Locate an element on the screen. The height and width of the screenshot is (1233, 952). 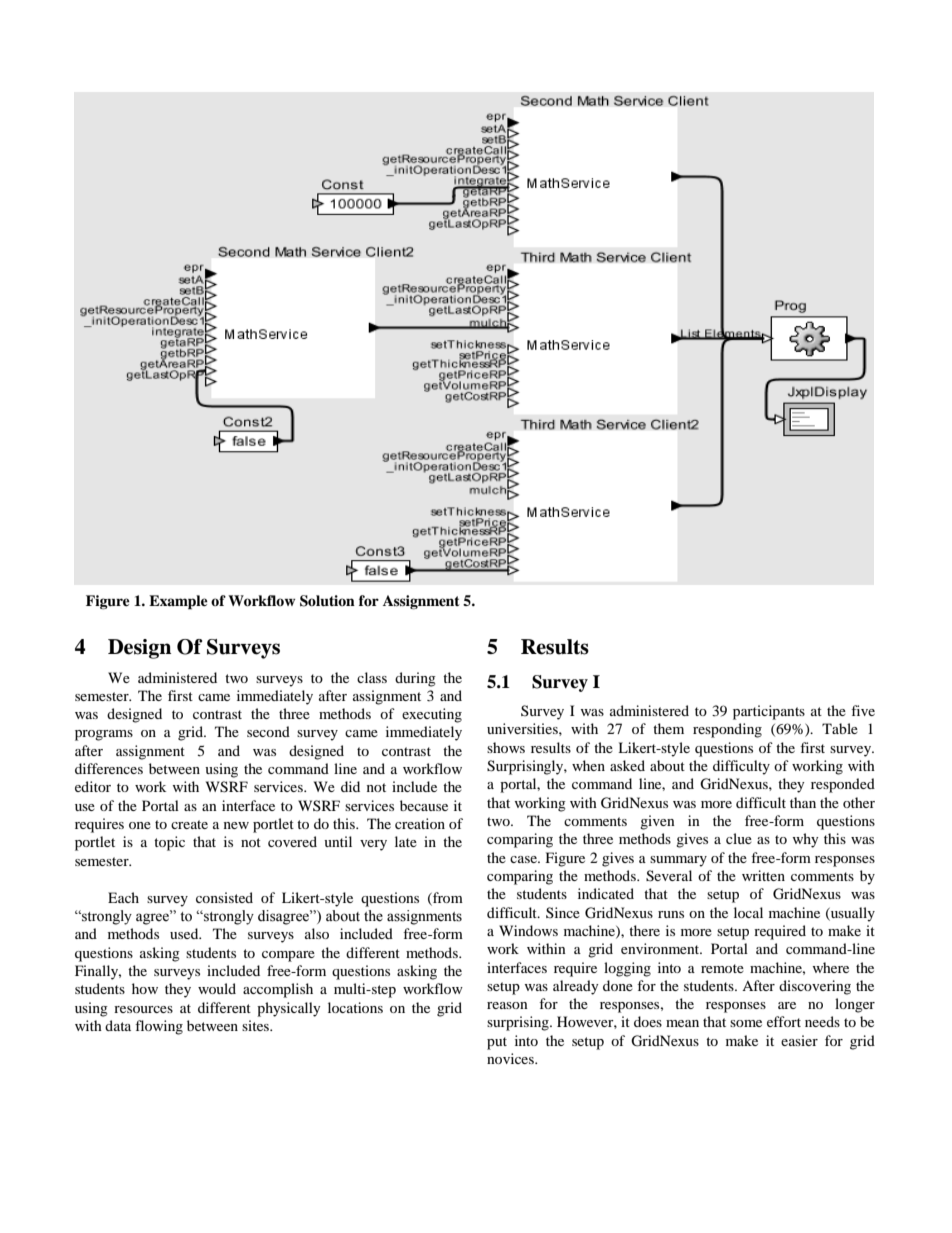
put is located at coordinates (497, 1043).
